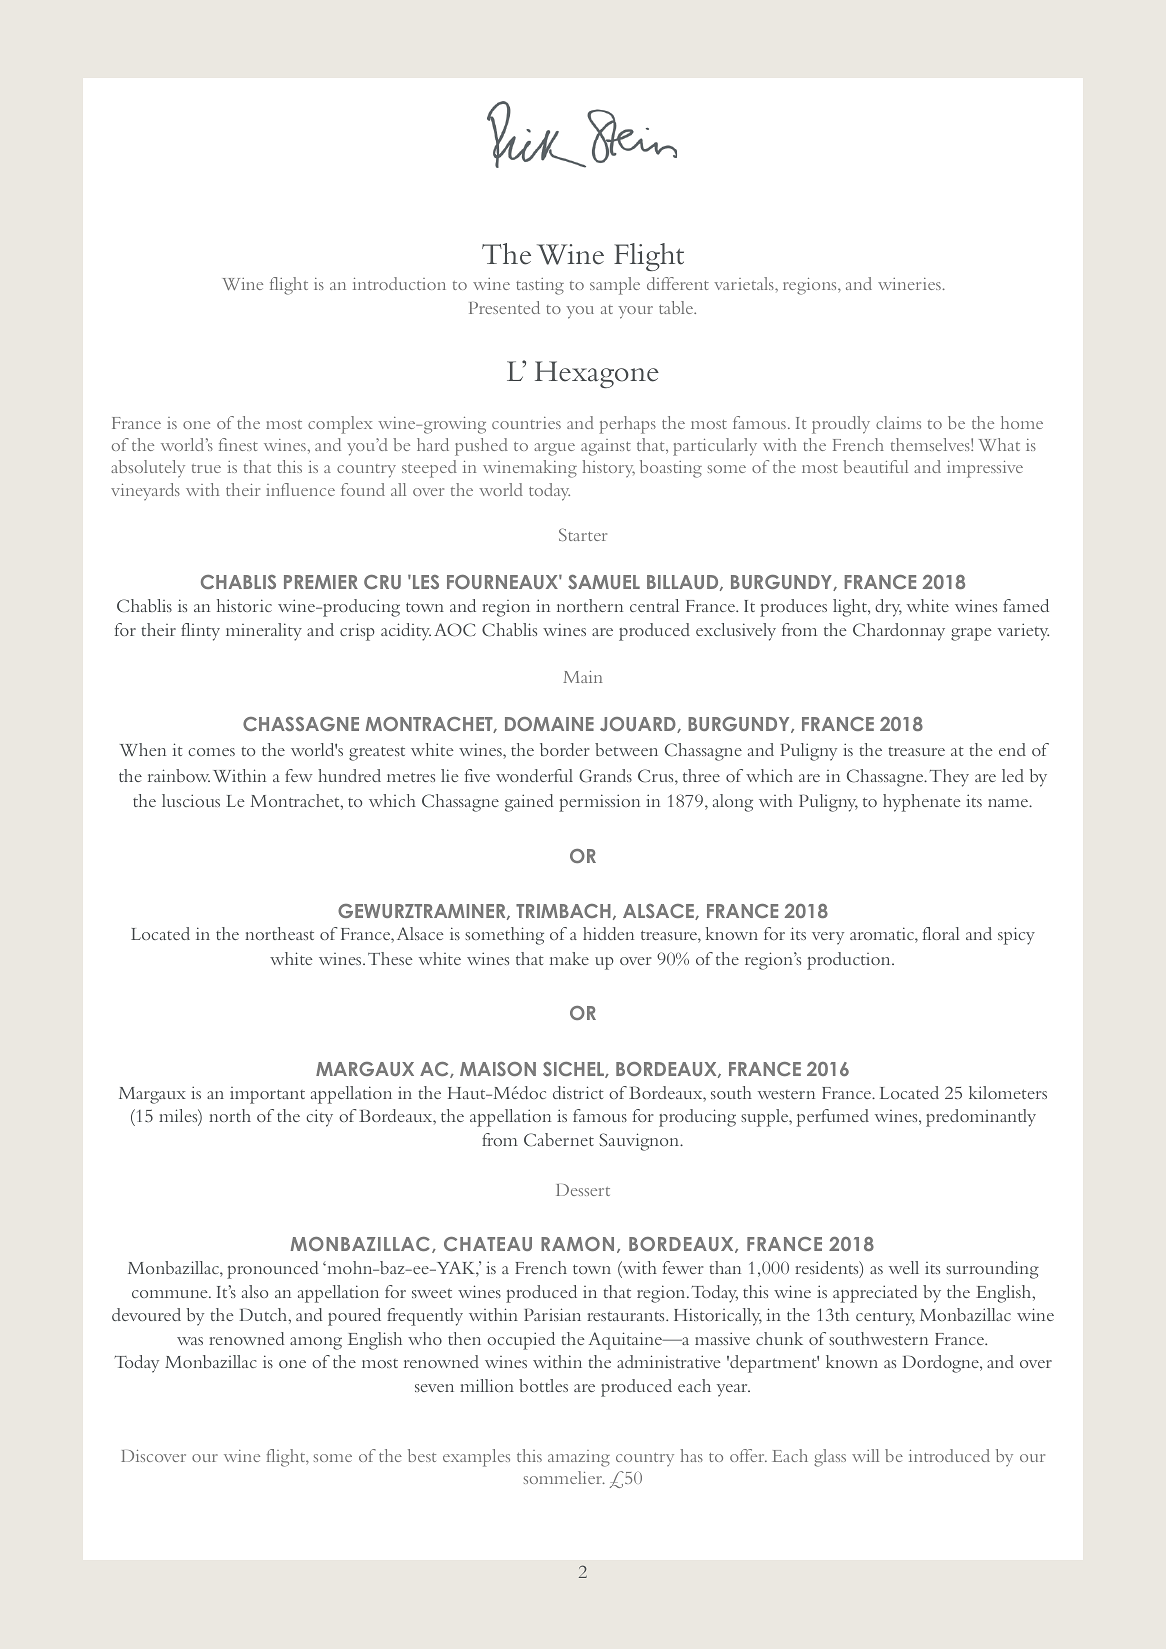 This document has width=1166, height=1649. What do you see at coordinates (898, 422) in the document?
I see `claims` at bounding box center [898, 422].
